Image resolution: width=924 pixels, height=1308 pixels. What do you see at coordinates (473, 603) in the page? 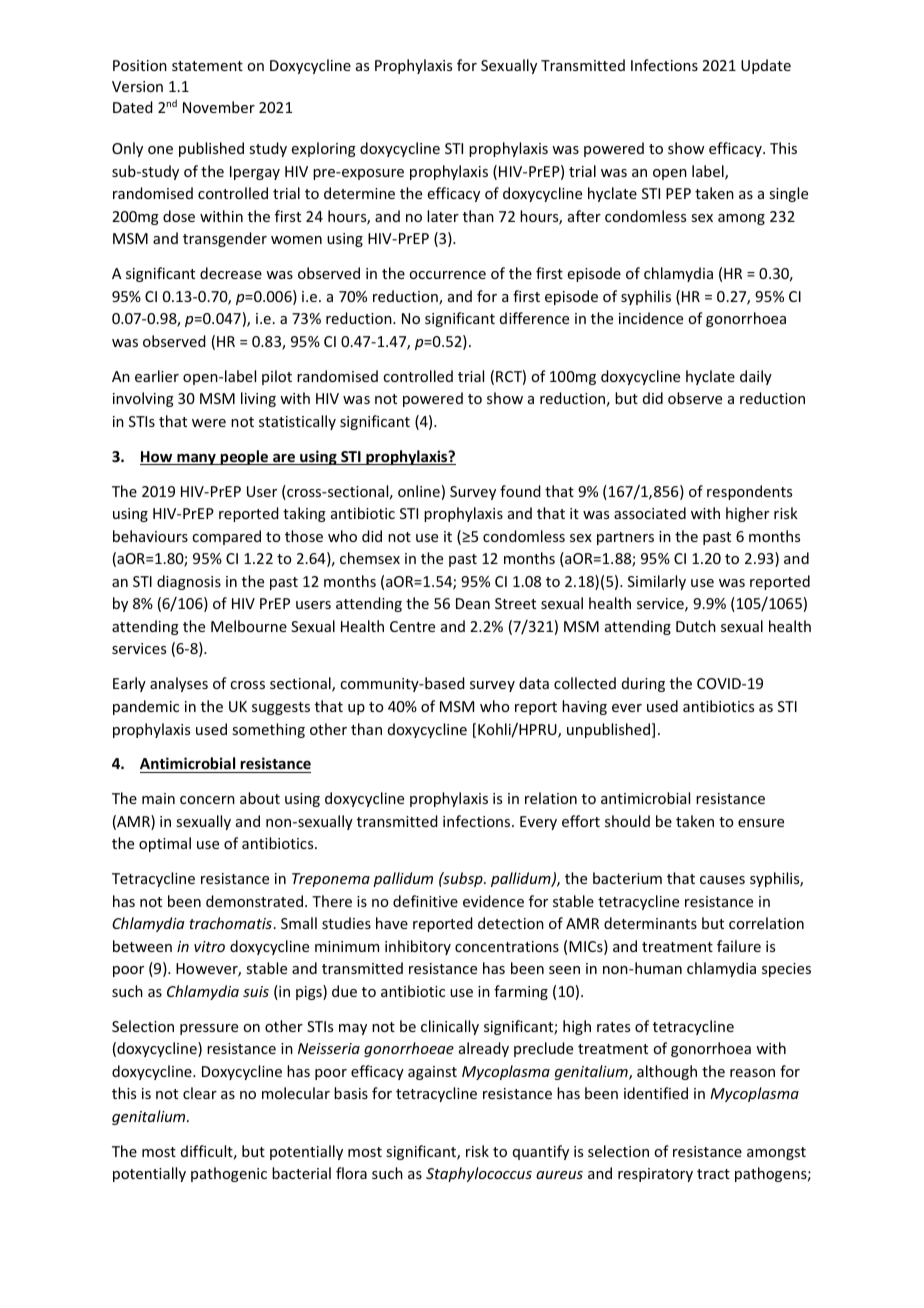
I see `Dean` at bounding box center [473, 603].
